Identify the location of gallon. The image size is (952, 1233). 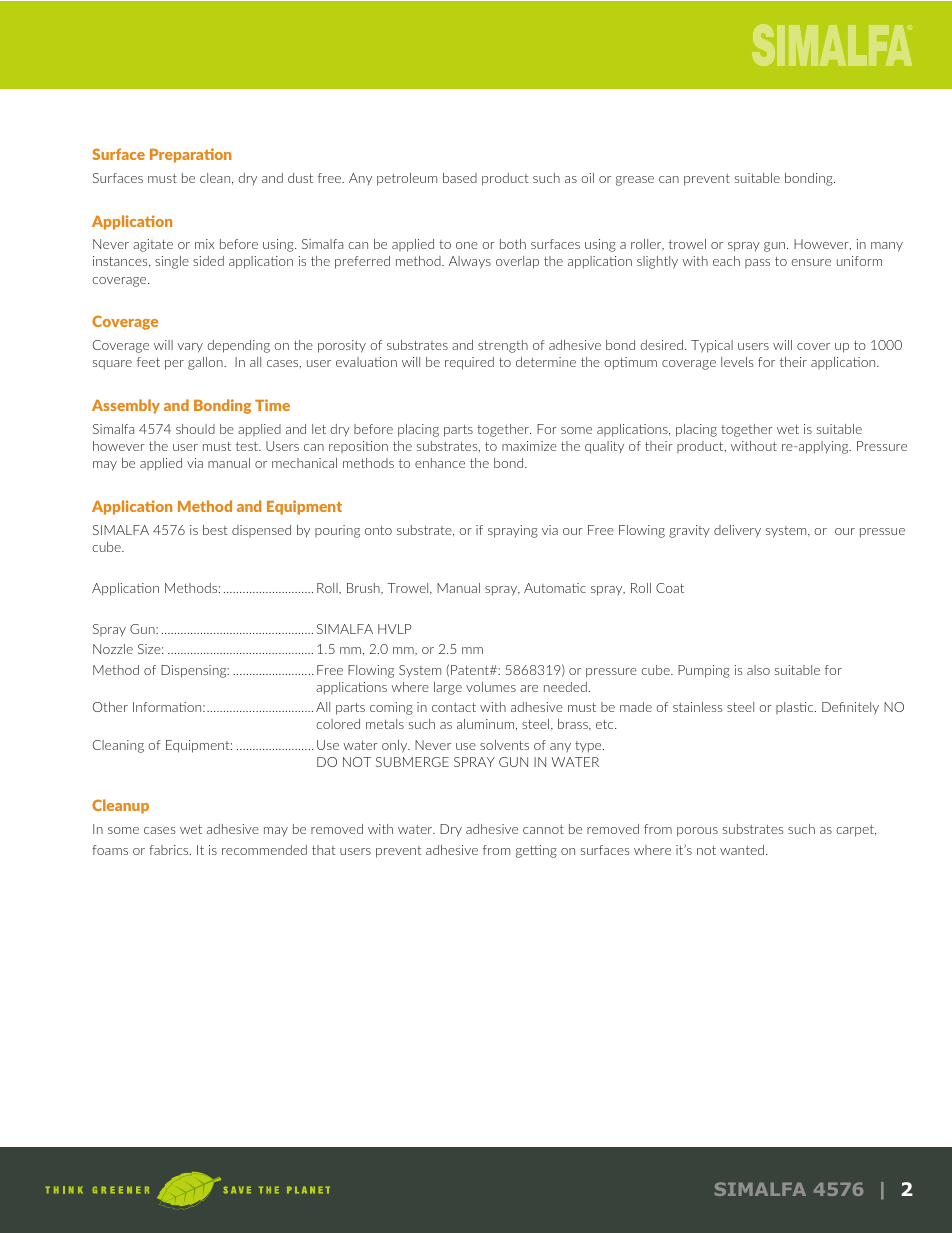
(206, 363).
